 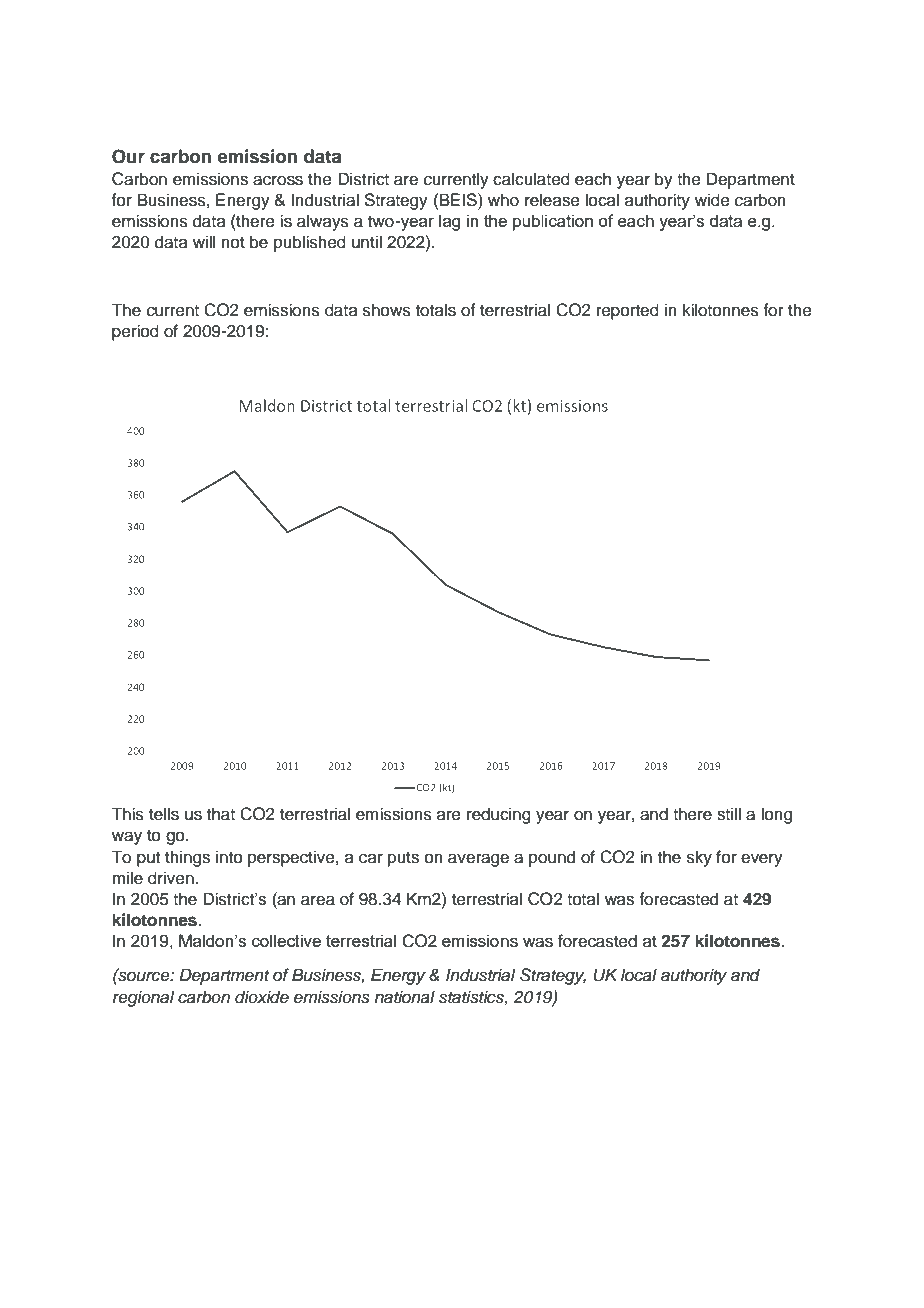 What do you see at coordinates (449, 222) in the image?
I see `lag` at bounding box center [449, 222].
